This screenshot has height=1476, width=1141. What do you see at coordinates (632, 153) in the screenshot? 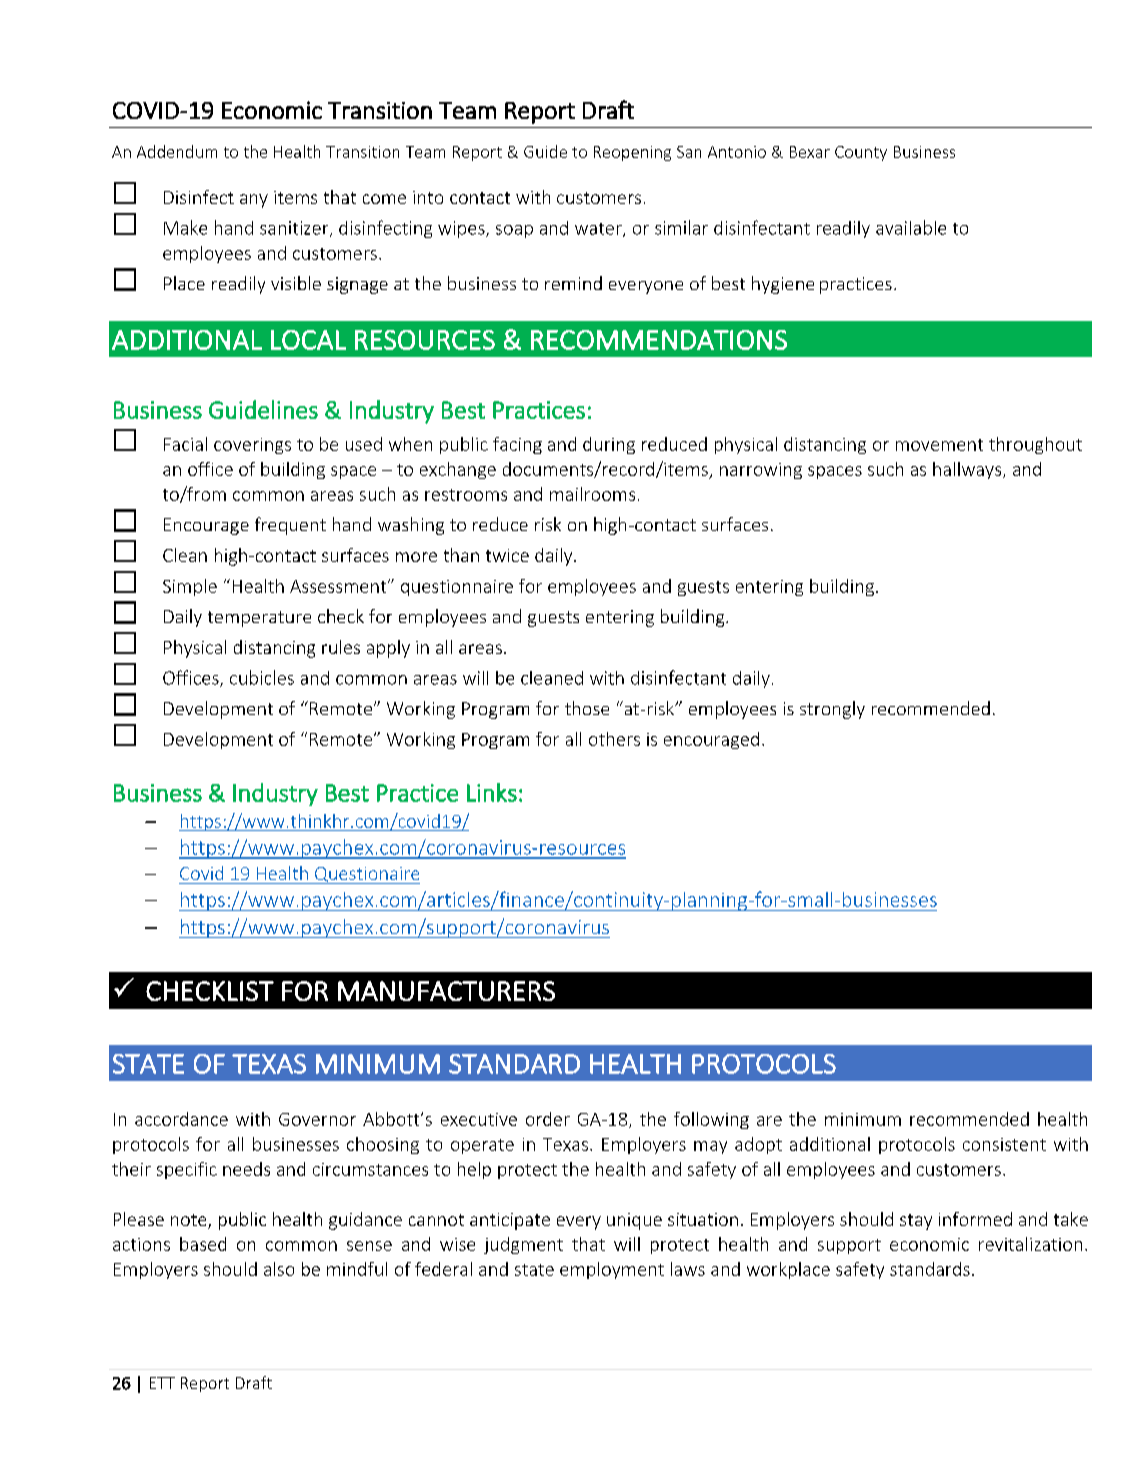
I see `Reopening` at bounding box center [632, 153].
